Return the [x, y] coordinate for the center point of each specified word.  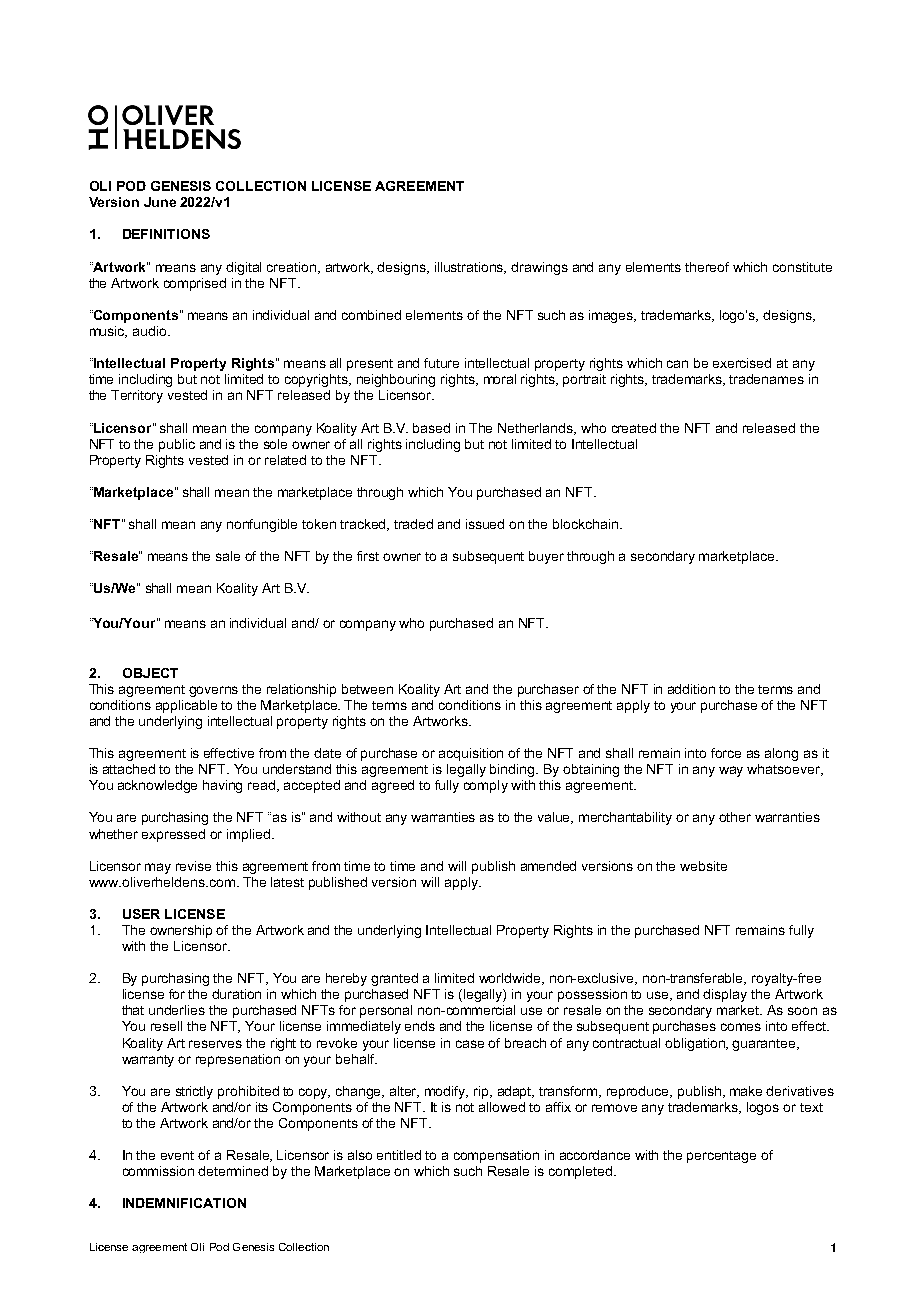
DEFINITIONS [166, 234]
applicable [186, 706]
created [634, 428]
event [177, 1155]
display [725, 995]
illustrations [470, 268]
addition [691, 689]
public [177, 445]
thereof [707, 267]
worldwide [511, 979]
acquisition [471, 754]
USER [141, 914]
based [431, 428]
